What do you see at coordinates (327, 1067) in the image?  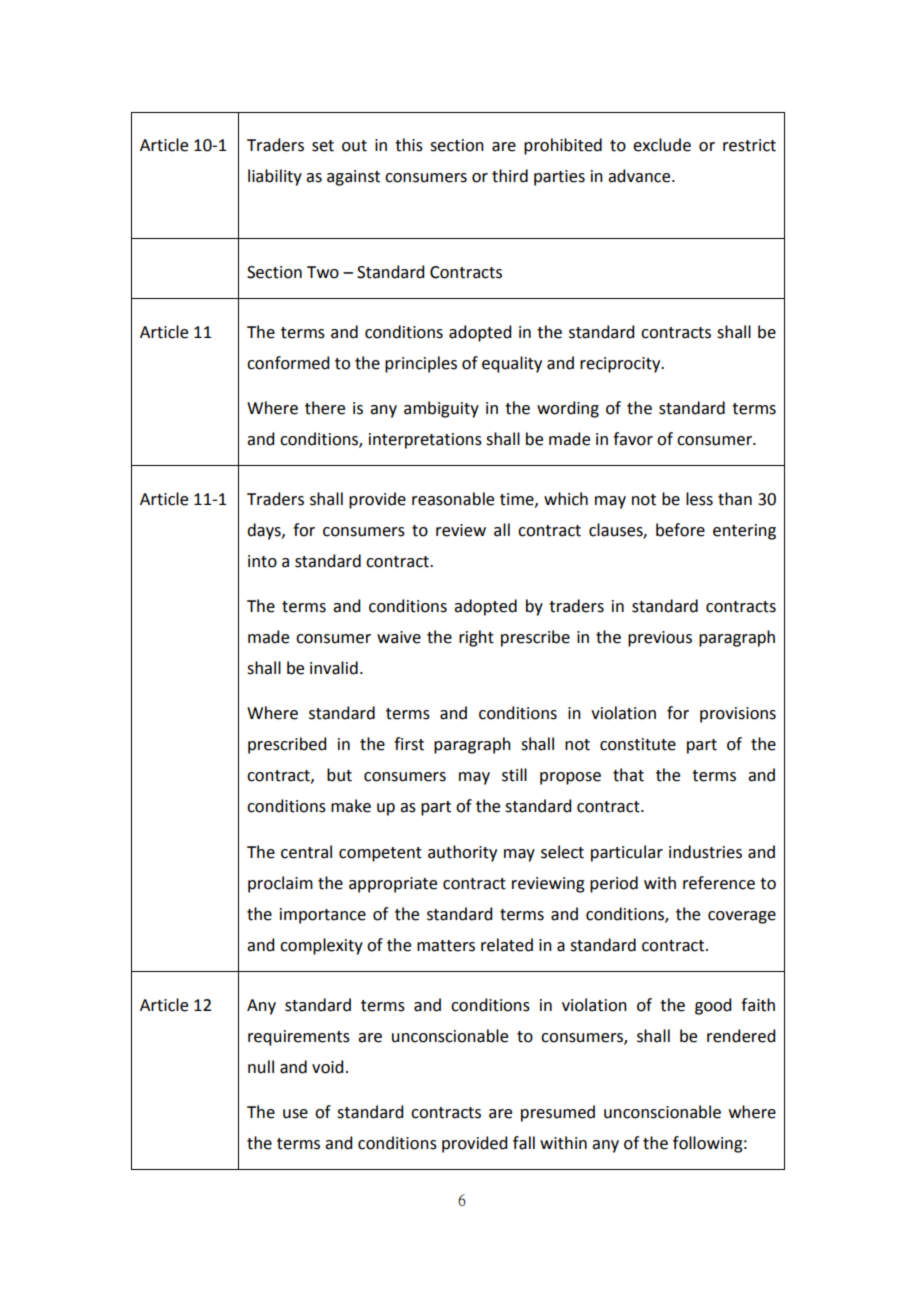 I see `void` at bounding box center [327, 1067].
